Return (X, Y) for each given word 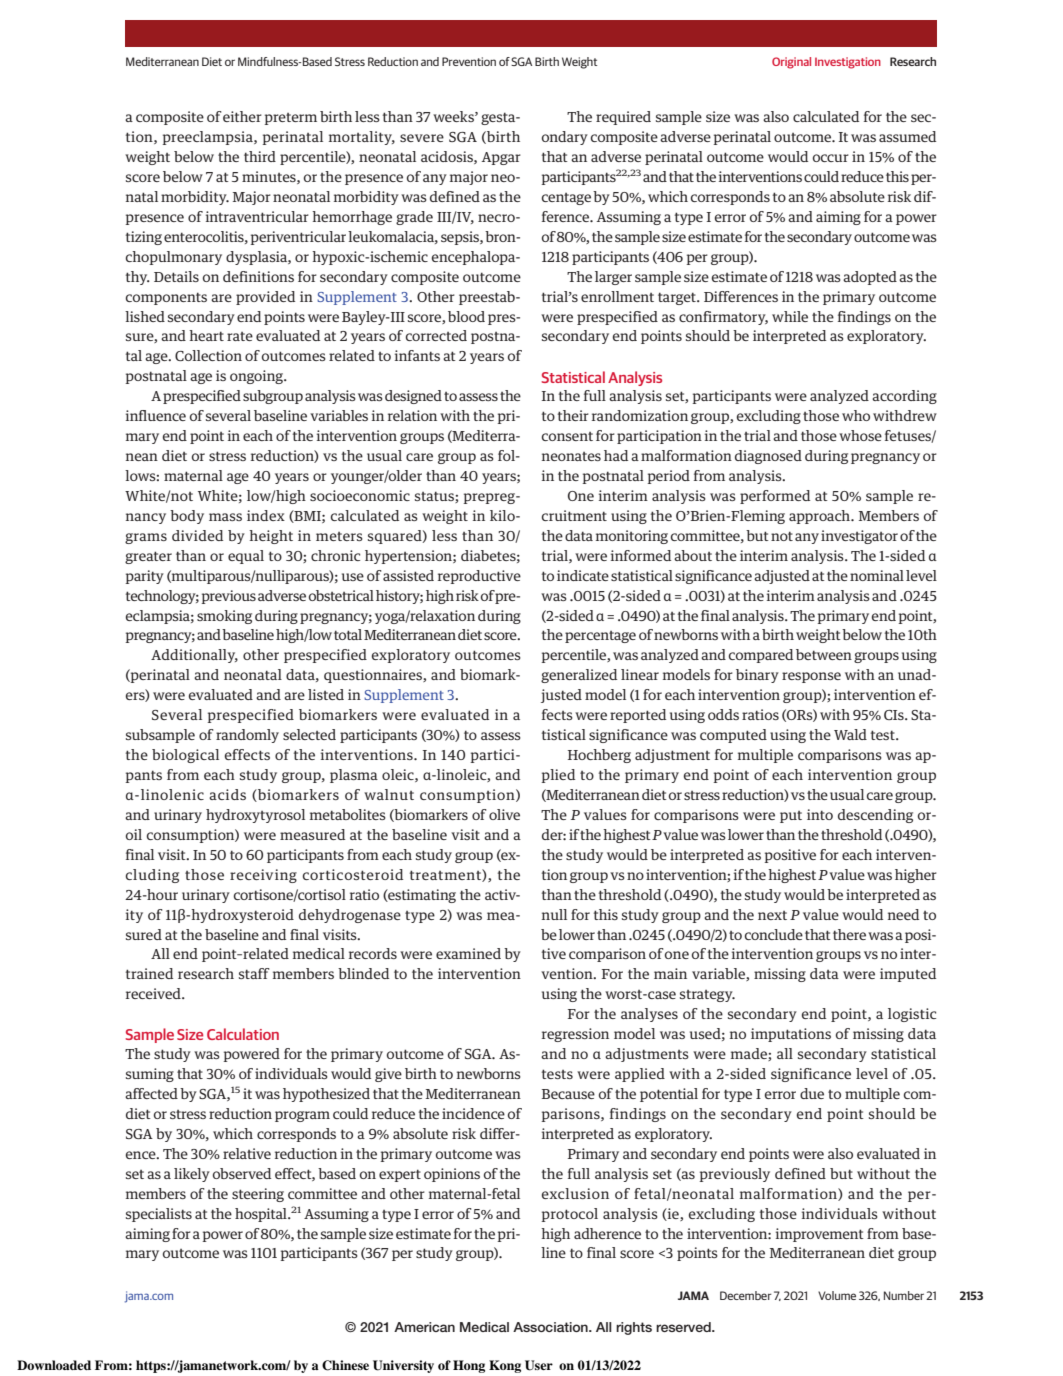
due (812, 1093)
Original (791, 63)
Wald (850, 734)
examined (468, 953)
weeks (454, 116)
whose (860, 435)
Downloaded (54, 1365)
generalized (579, 676)
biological (185, 756)
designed (413, 397)
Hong (469, 1366)
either (242, 116)
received (154, 993)
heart (206, 335)
